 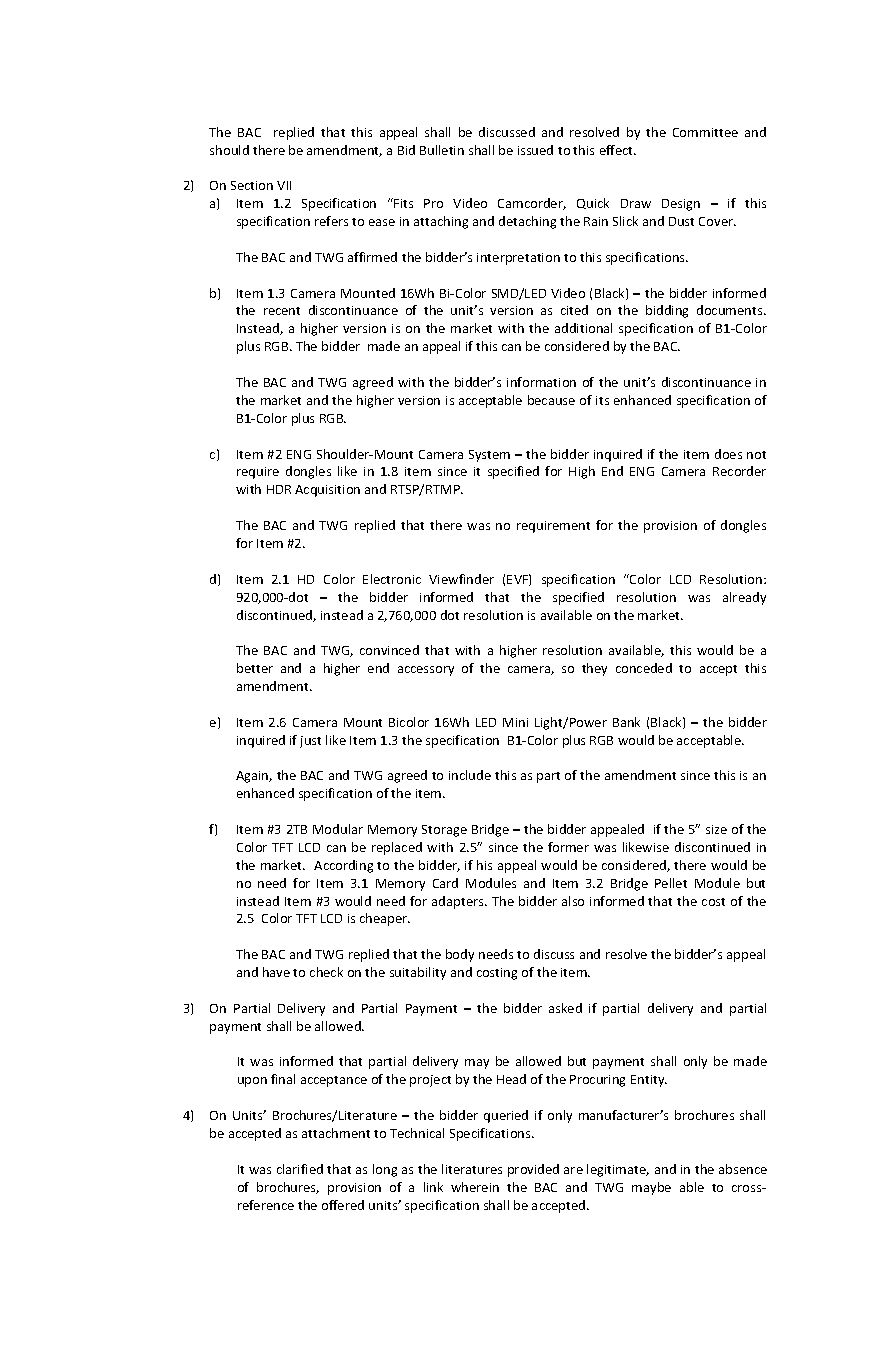 What do you see at coordinates (255, 668) in the image?
I see `better` at bounding box center [255, 668].
